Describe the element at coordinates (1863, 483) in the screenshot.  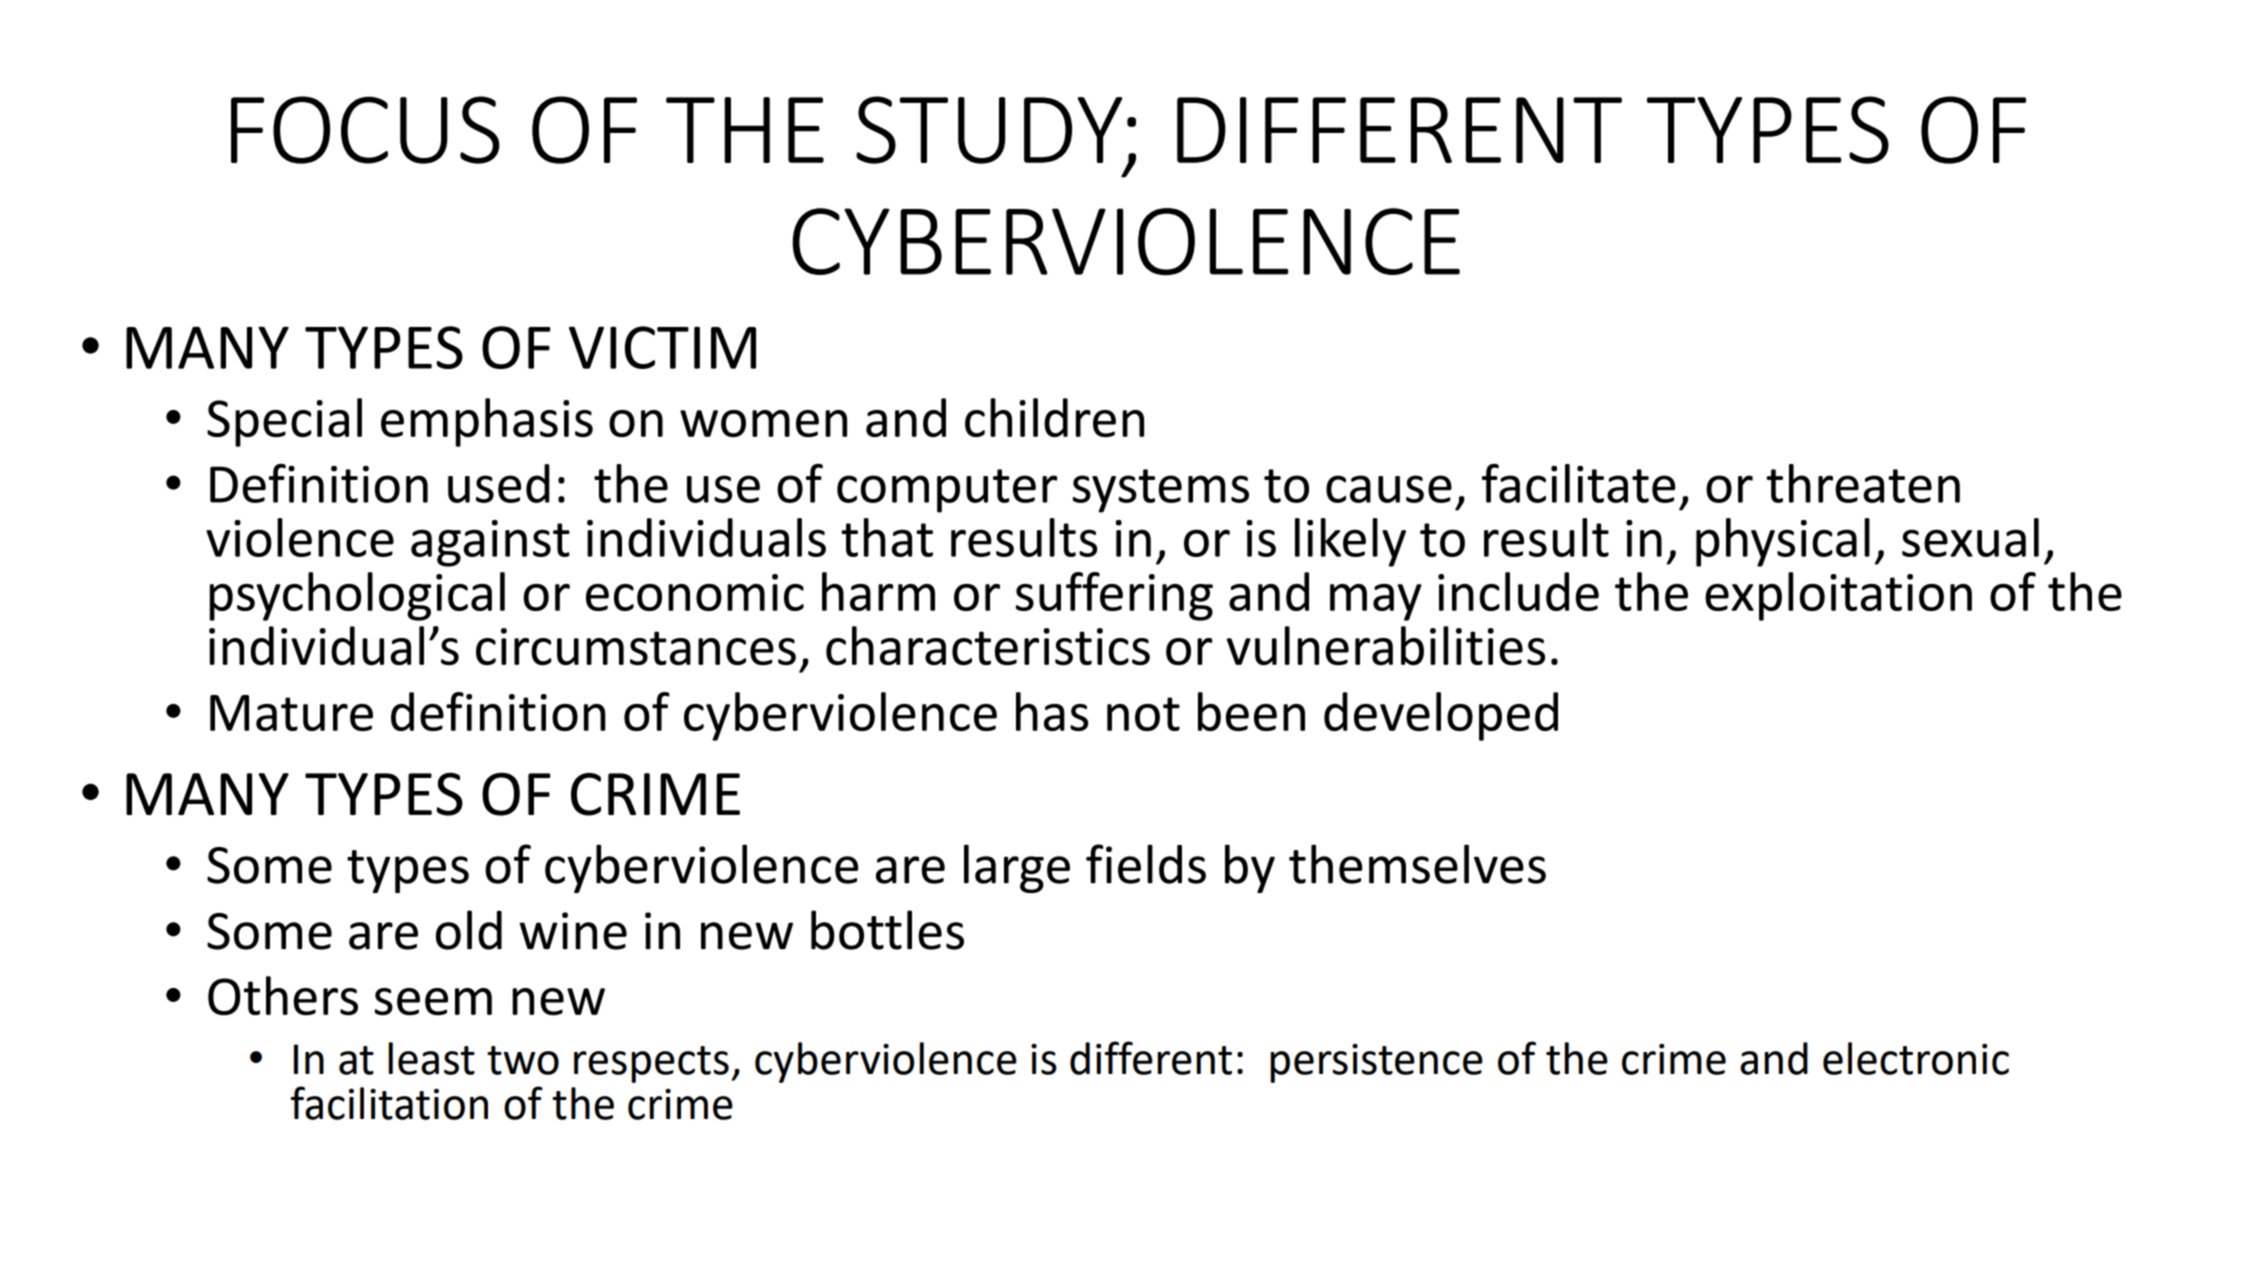
I see `threaten` at that location.
